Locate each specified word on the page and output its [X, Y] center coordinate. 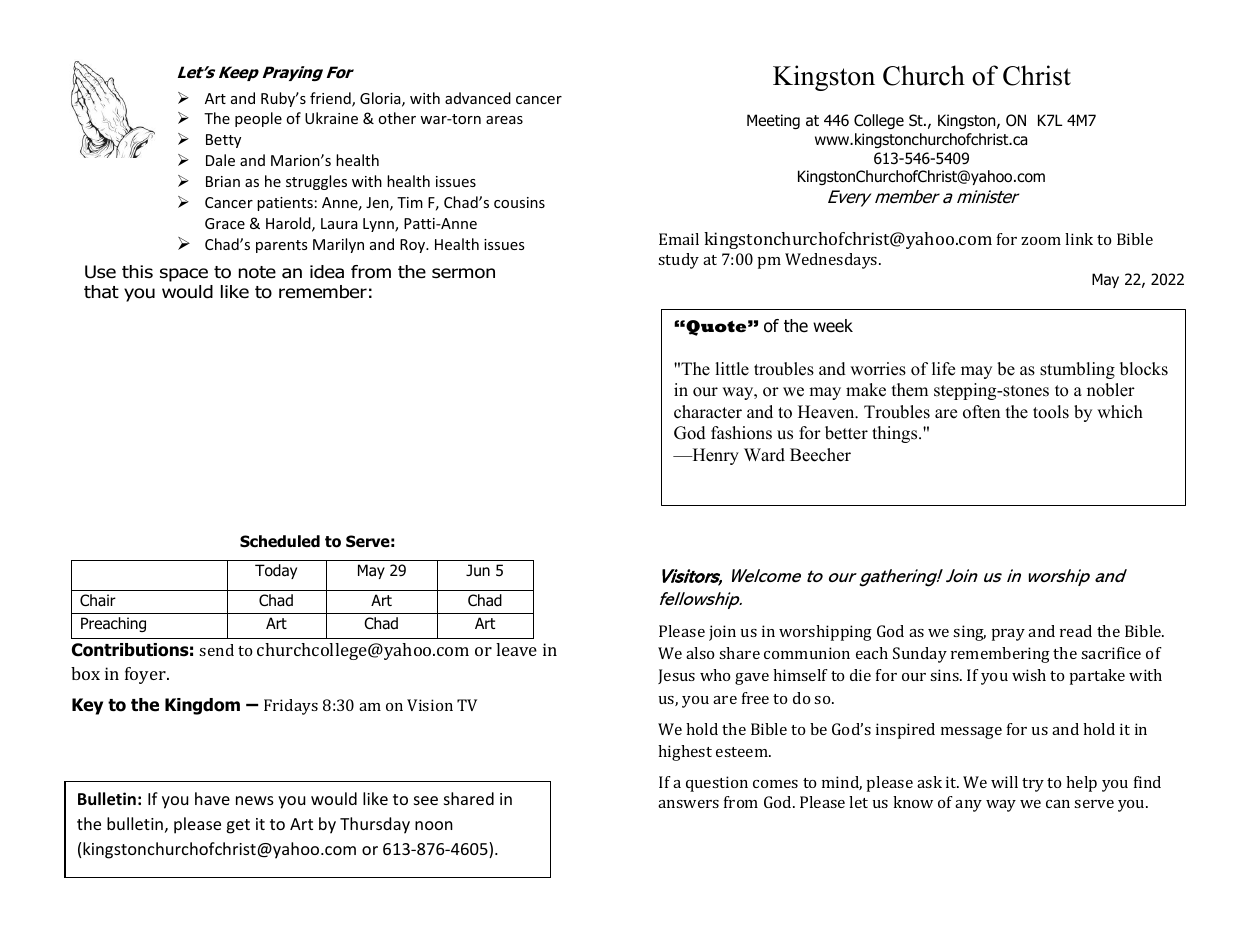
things [896, 434]
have [212, 798]
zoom [1041, 241]
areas [504, 120]
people [258, 119]
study [678, 261]
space [184, 275]
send [216, 650]
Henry [714, 456]
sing [969, 633]
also [700, 653]
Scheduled [280, 541]
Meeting [773, 121]
